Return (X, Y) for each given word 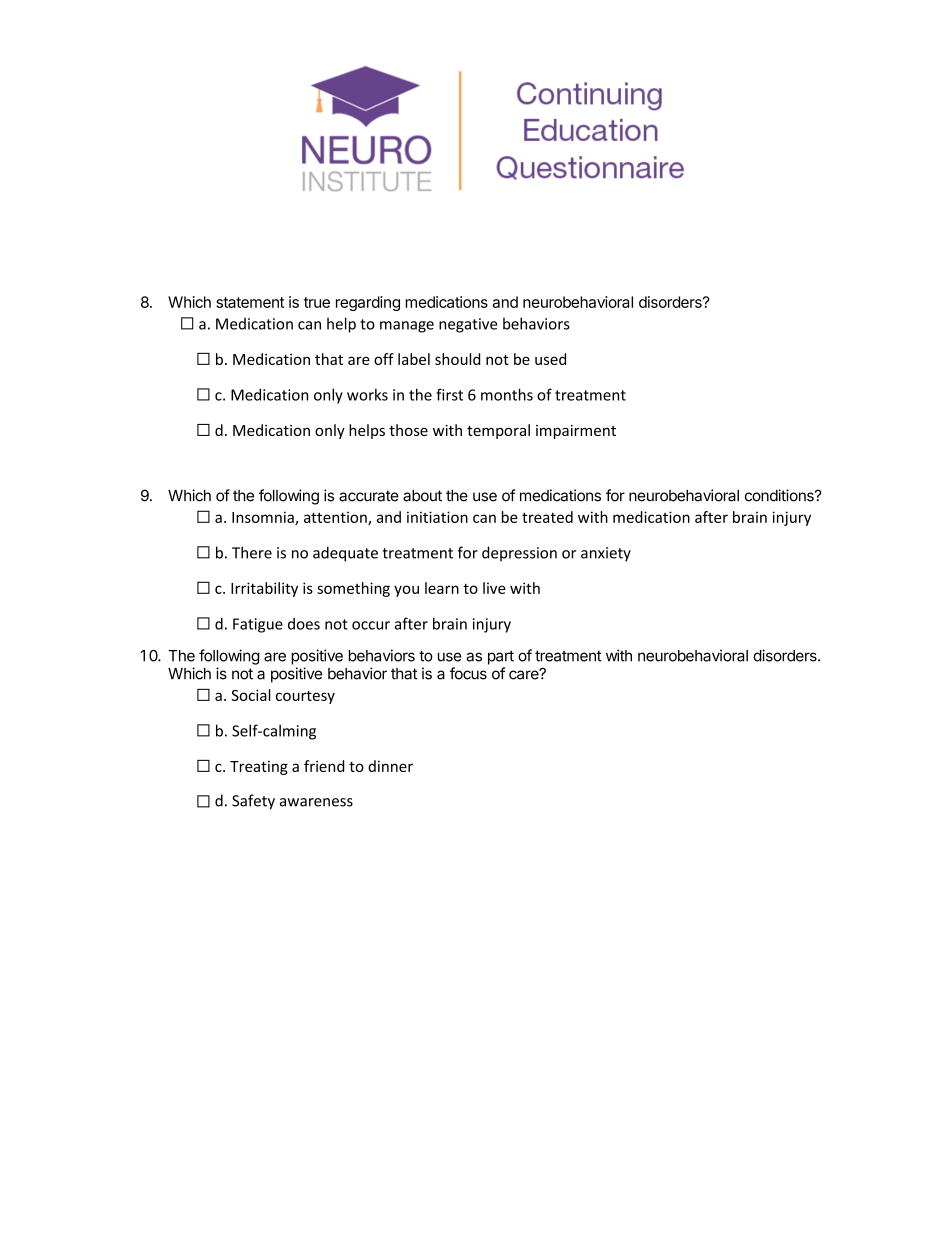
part (501, 657)
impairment (576, 432)
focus (468, 673)
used (550, 359)
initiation (437, 517)
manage (407, 327)
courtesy (305, 697)
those (408, 430)
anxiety (606, 554)
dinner (390, 766)
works (367, 395)
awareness (316, 802)
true (317, 302)
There (252, 552)
